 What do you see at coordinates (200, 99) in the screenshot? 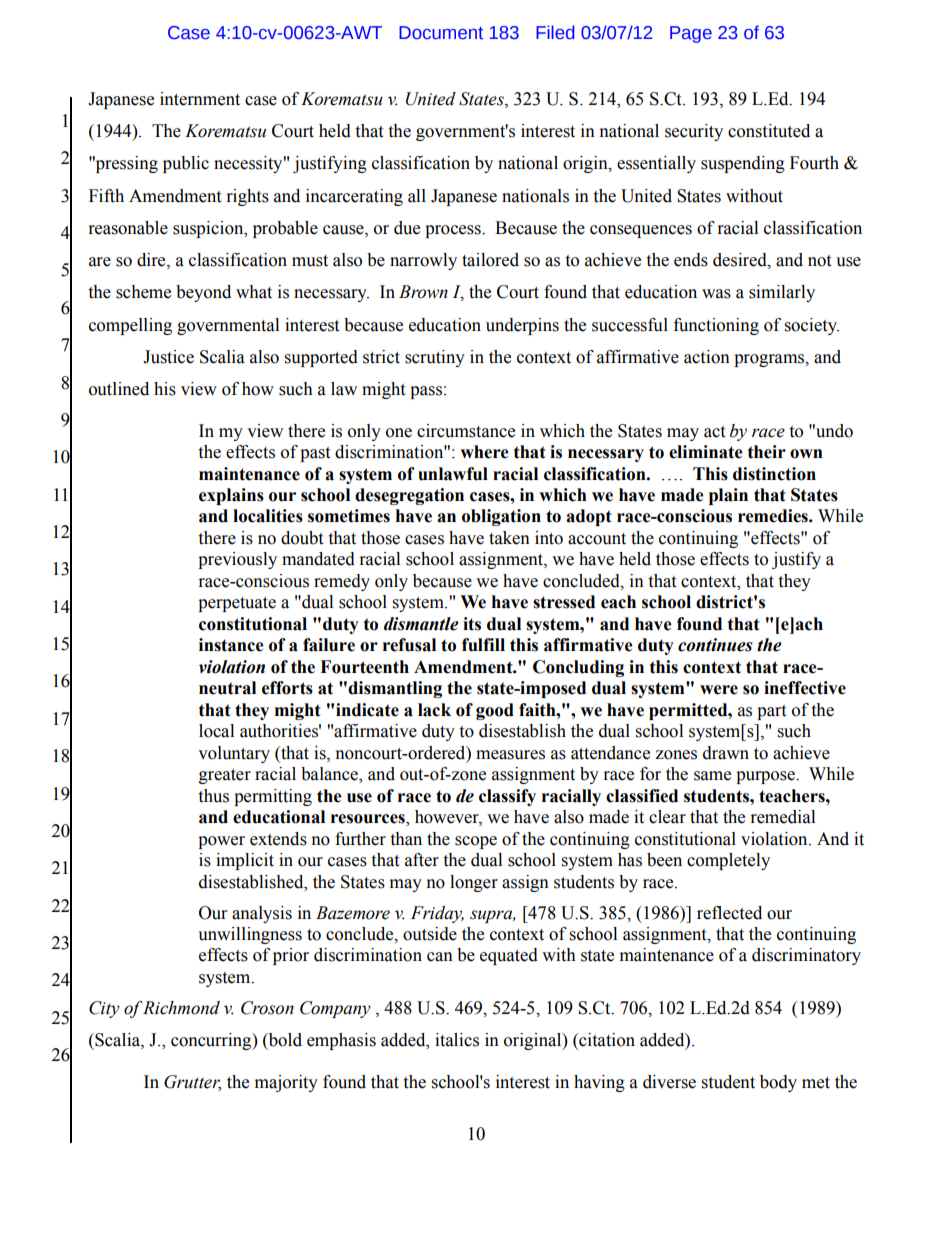
I see `internment` at bounding box center [200, 99].
